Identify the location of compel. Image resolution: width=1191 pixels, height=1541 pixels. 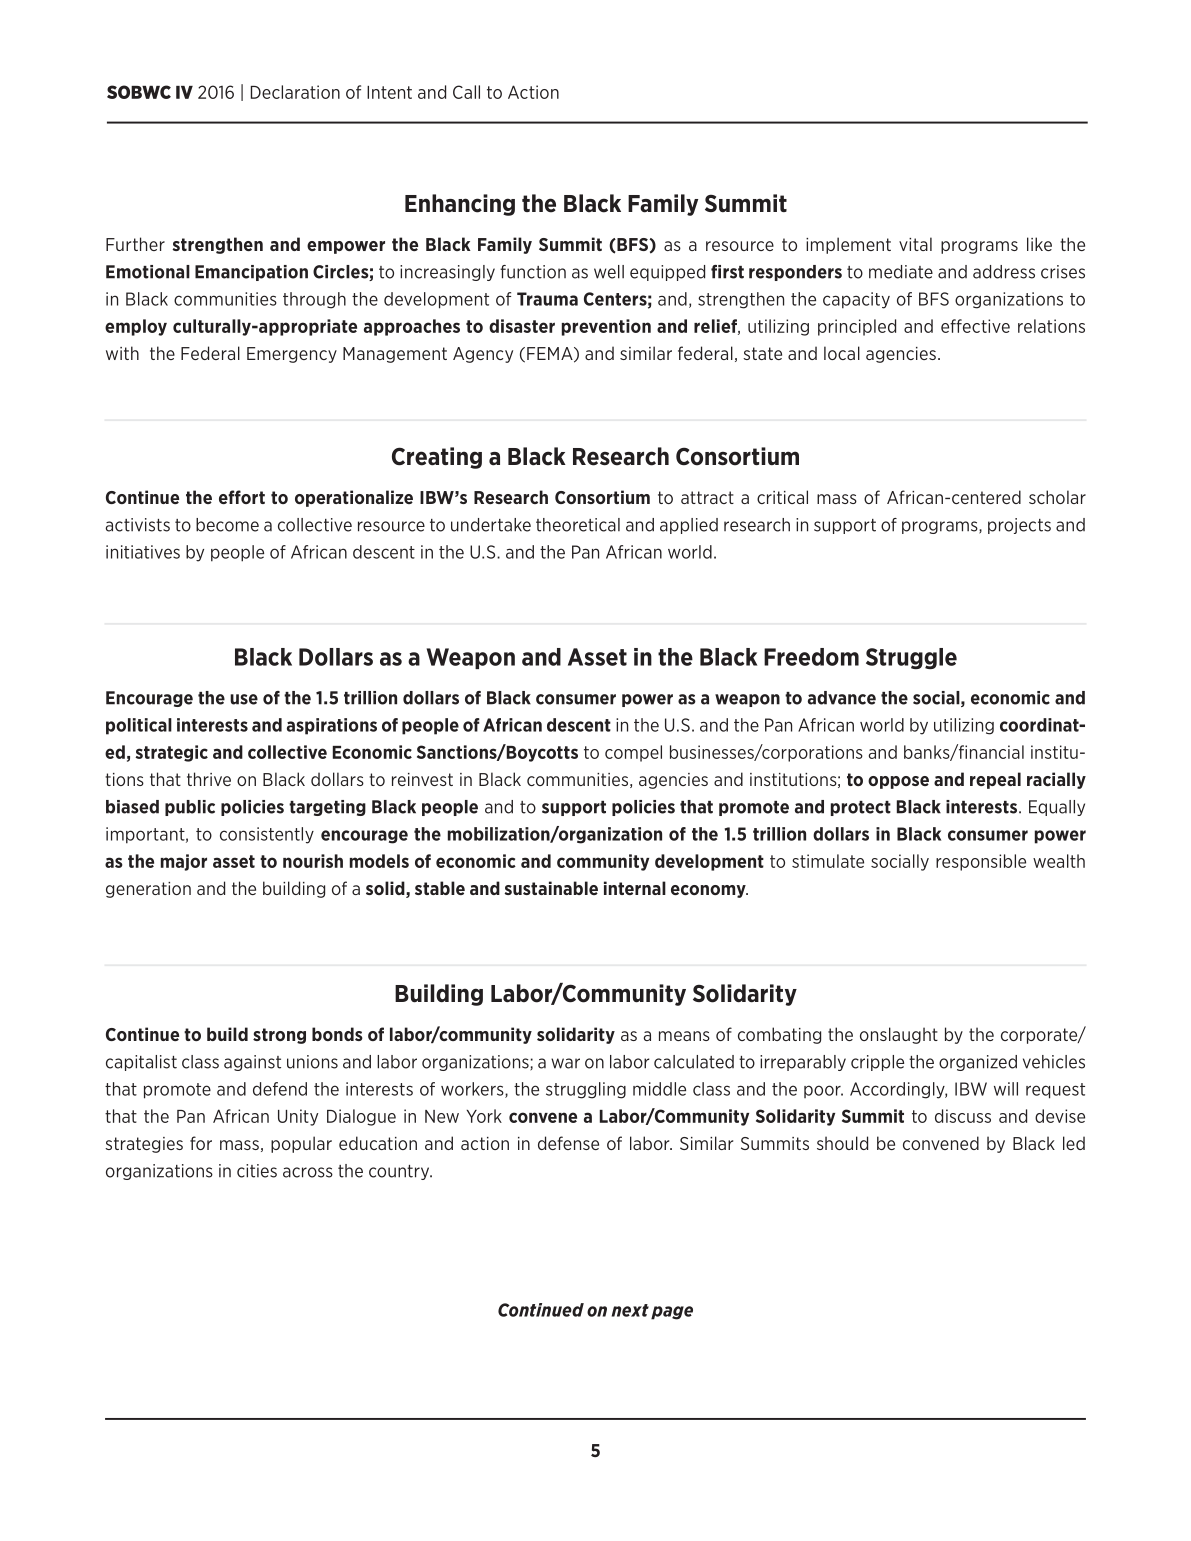
(633, 753).
